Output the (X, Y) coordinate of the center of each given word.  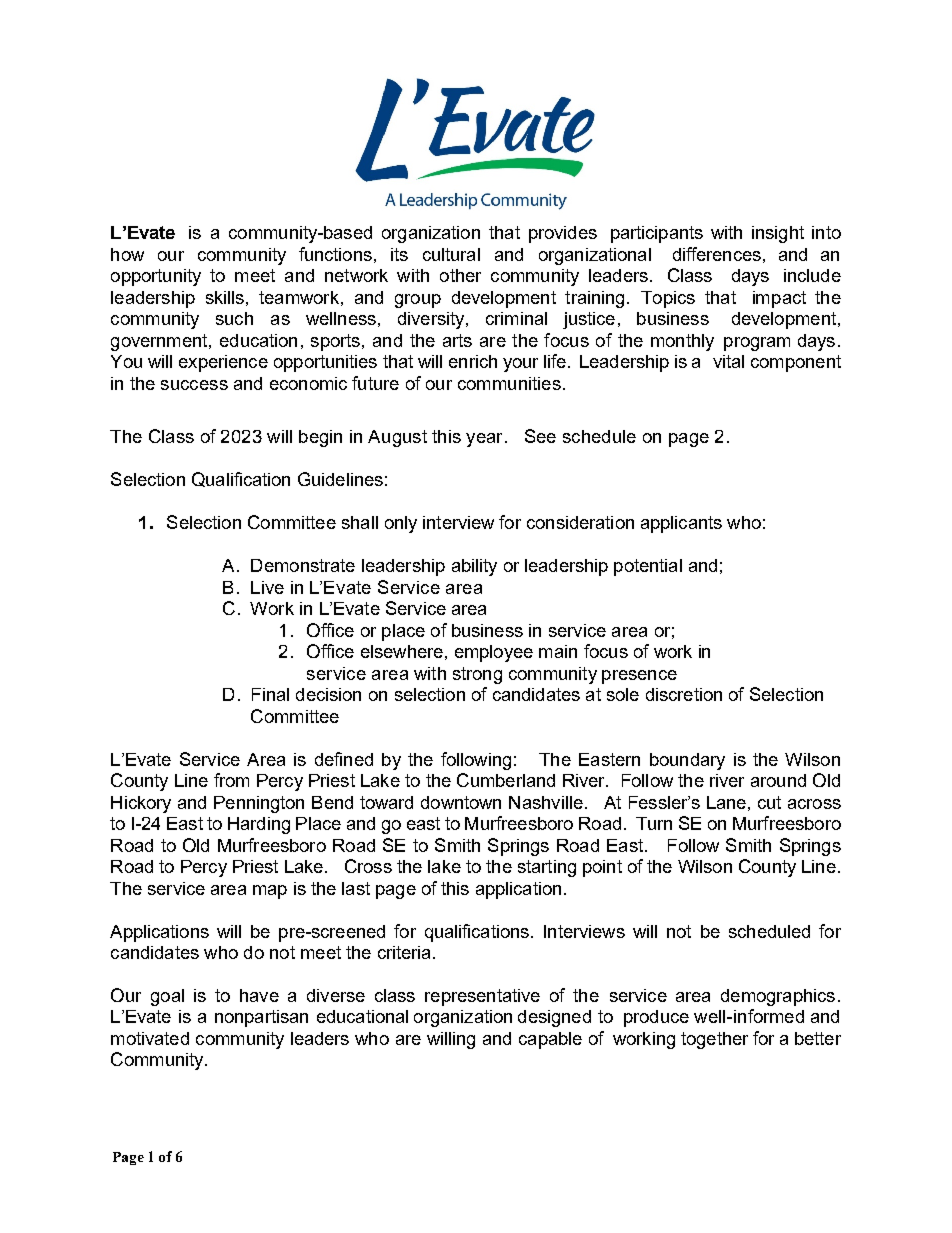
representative (482, 997)
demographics (778, 997)
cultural (451, 254)
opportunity (156, 277)
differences (717, 254)
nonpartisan (261, 1018)
